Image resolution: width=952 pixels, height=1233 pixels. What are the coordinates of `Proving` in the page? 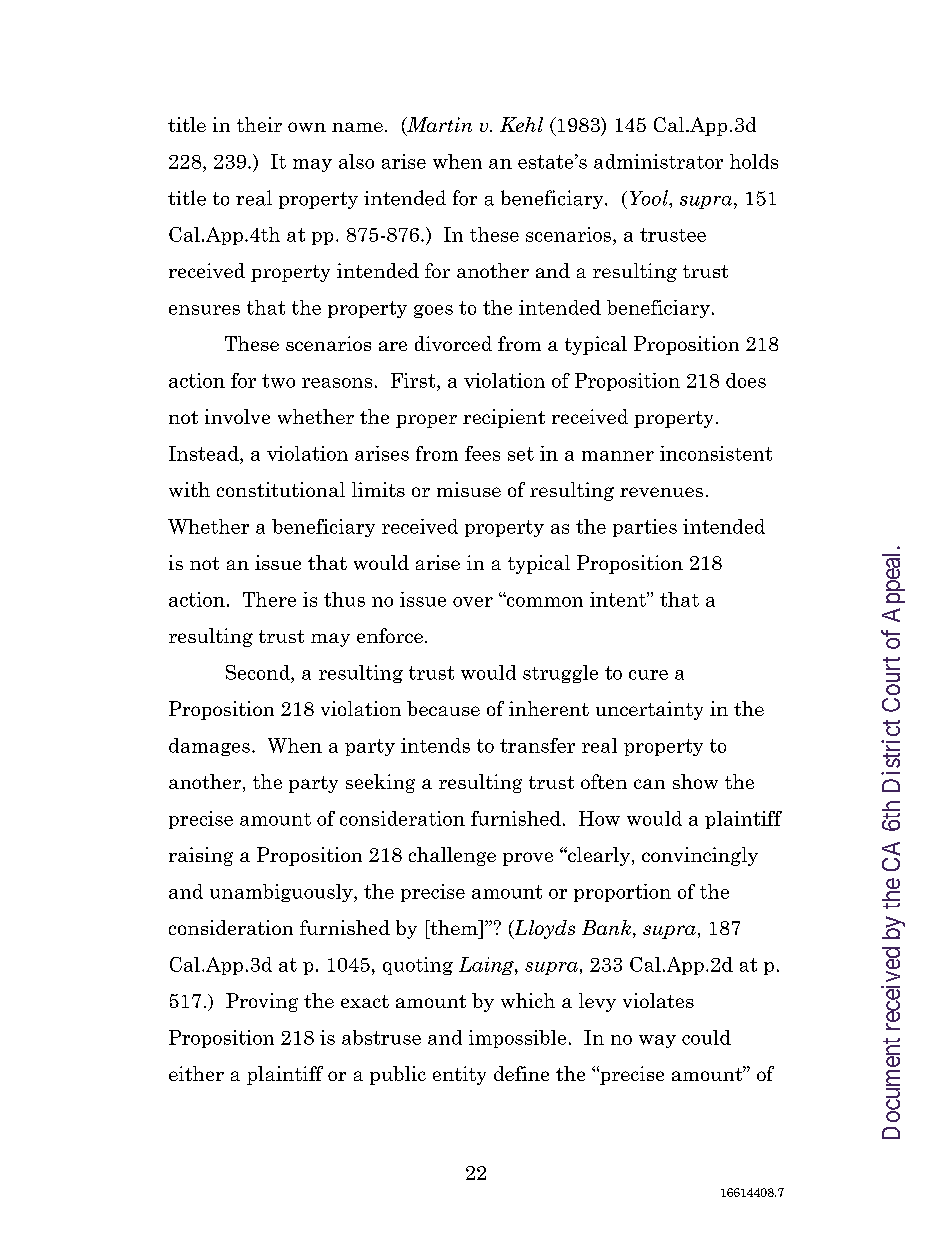 It's located at (262, 1002).
